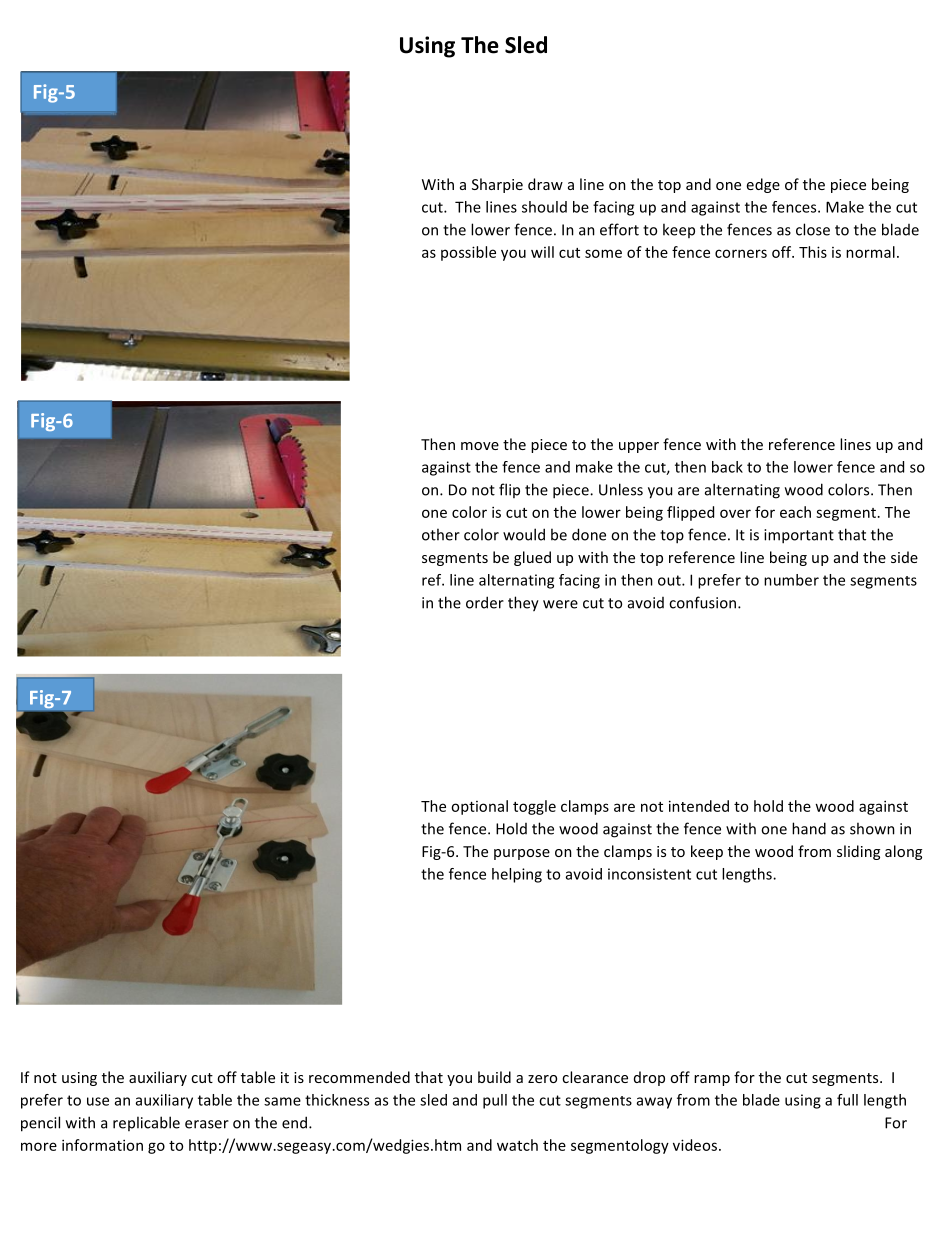 This screenshot has height=1233, width=952. Describe the element at coordinates (517, 875) in the screenshot. I see `helping` at that location.
